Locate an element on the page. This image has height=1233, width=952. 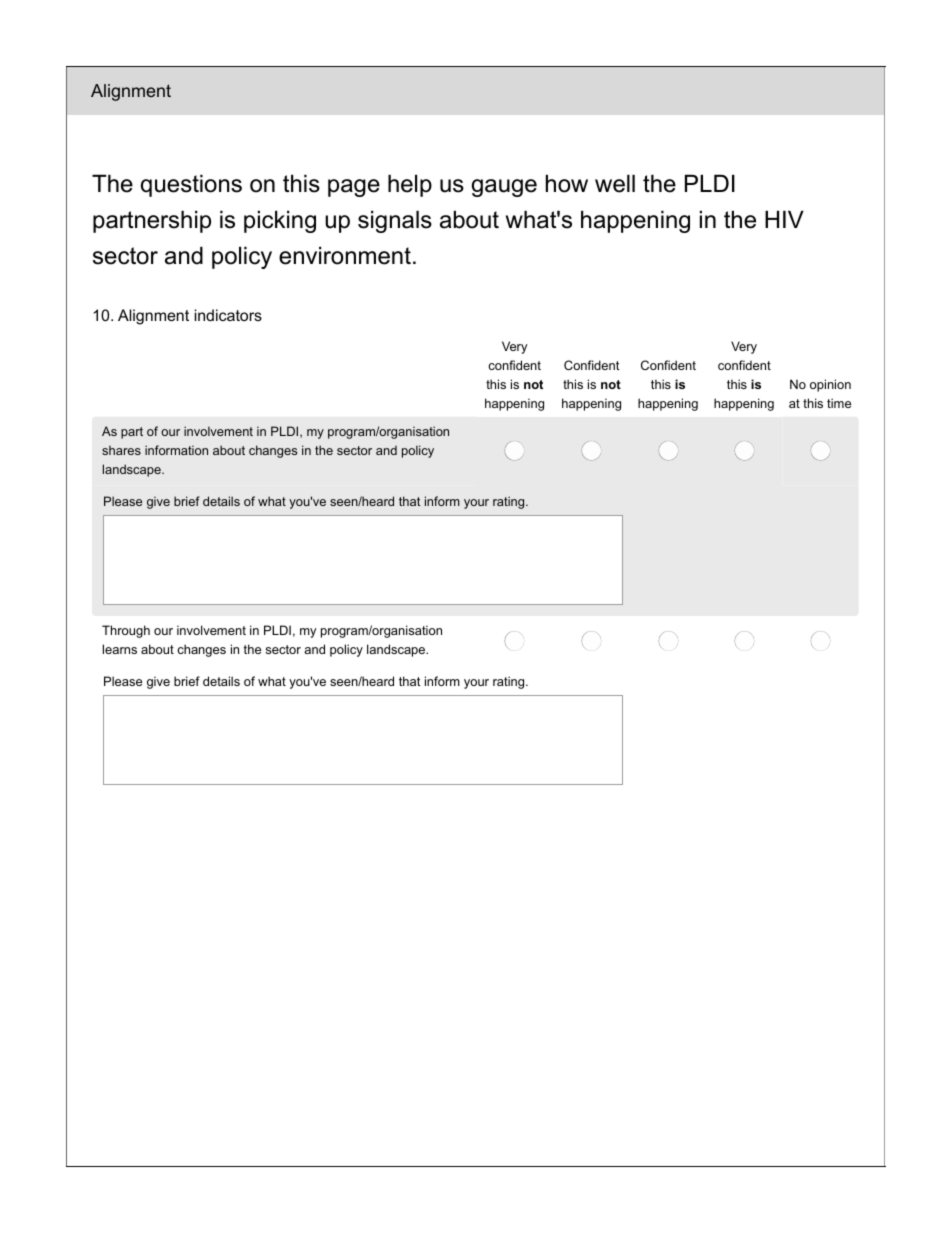
questions is located at coordinates (191, 185).
